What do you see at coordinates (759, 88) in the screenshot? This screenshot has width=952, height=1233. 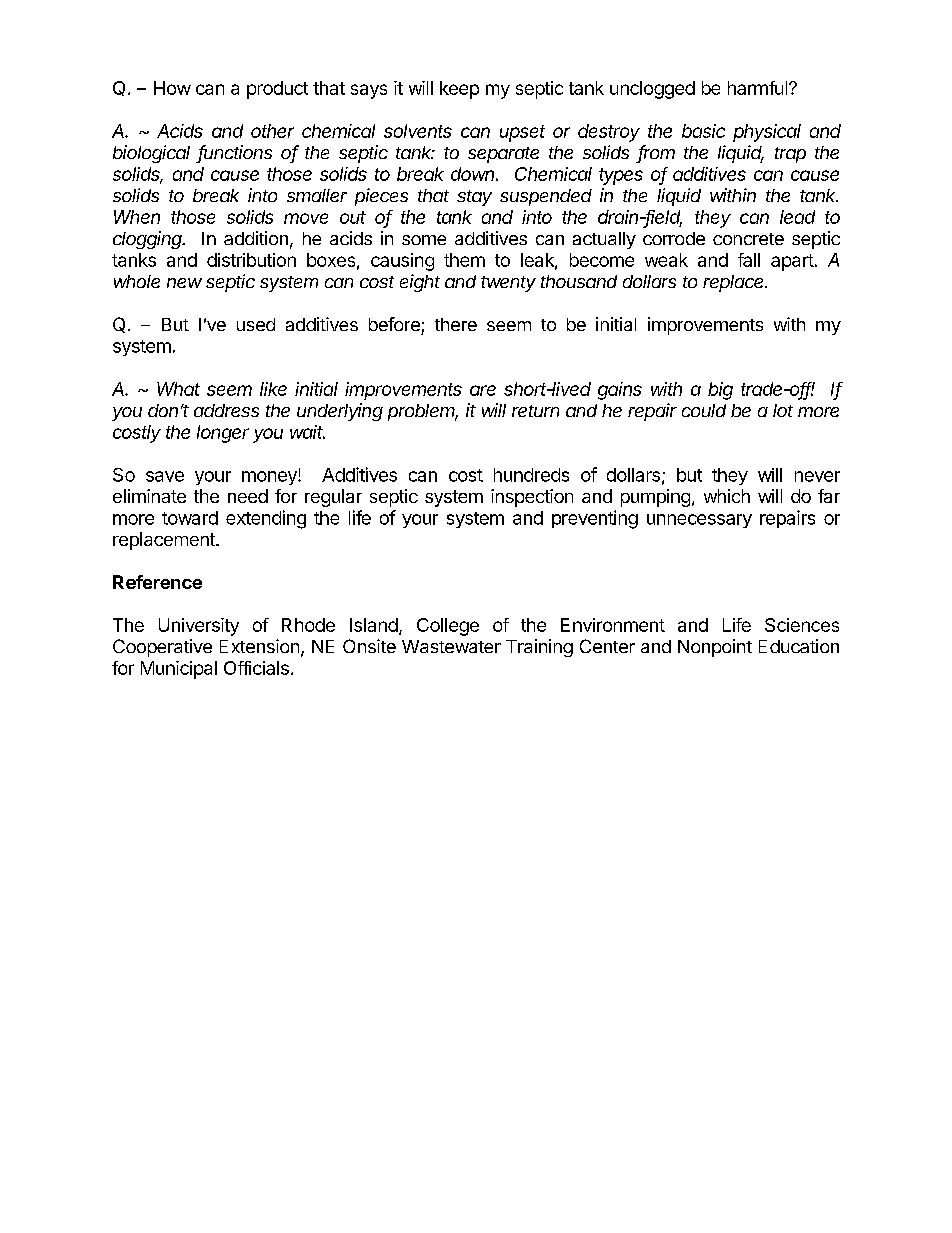 I see `harmful` at bounding box center [759, 88].
